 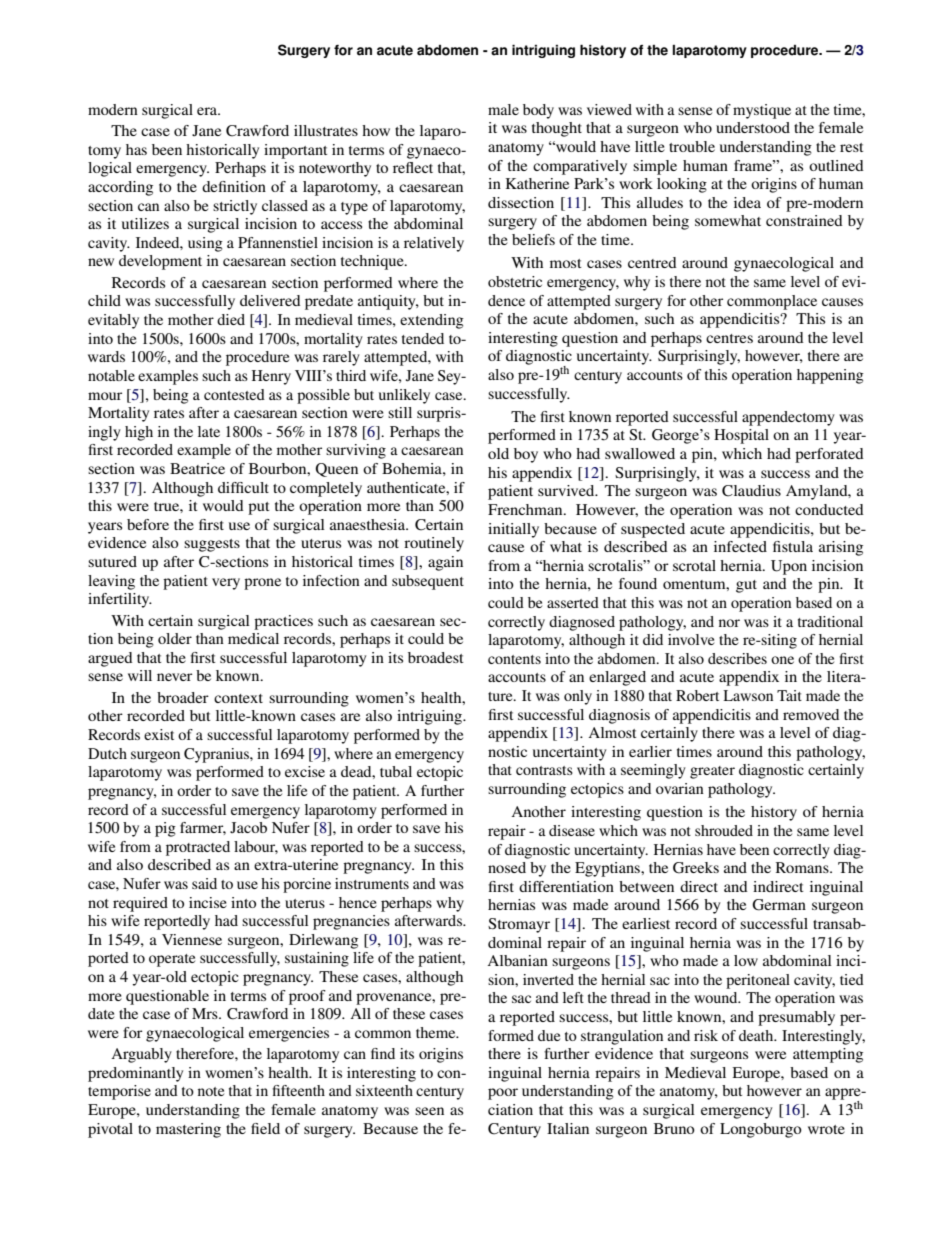 I want to click on understood, so click(x=753, y=127).
